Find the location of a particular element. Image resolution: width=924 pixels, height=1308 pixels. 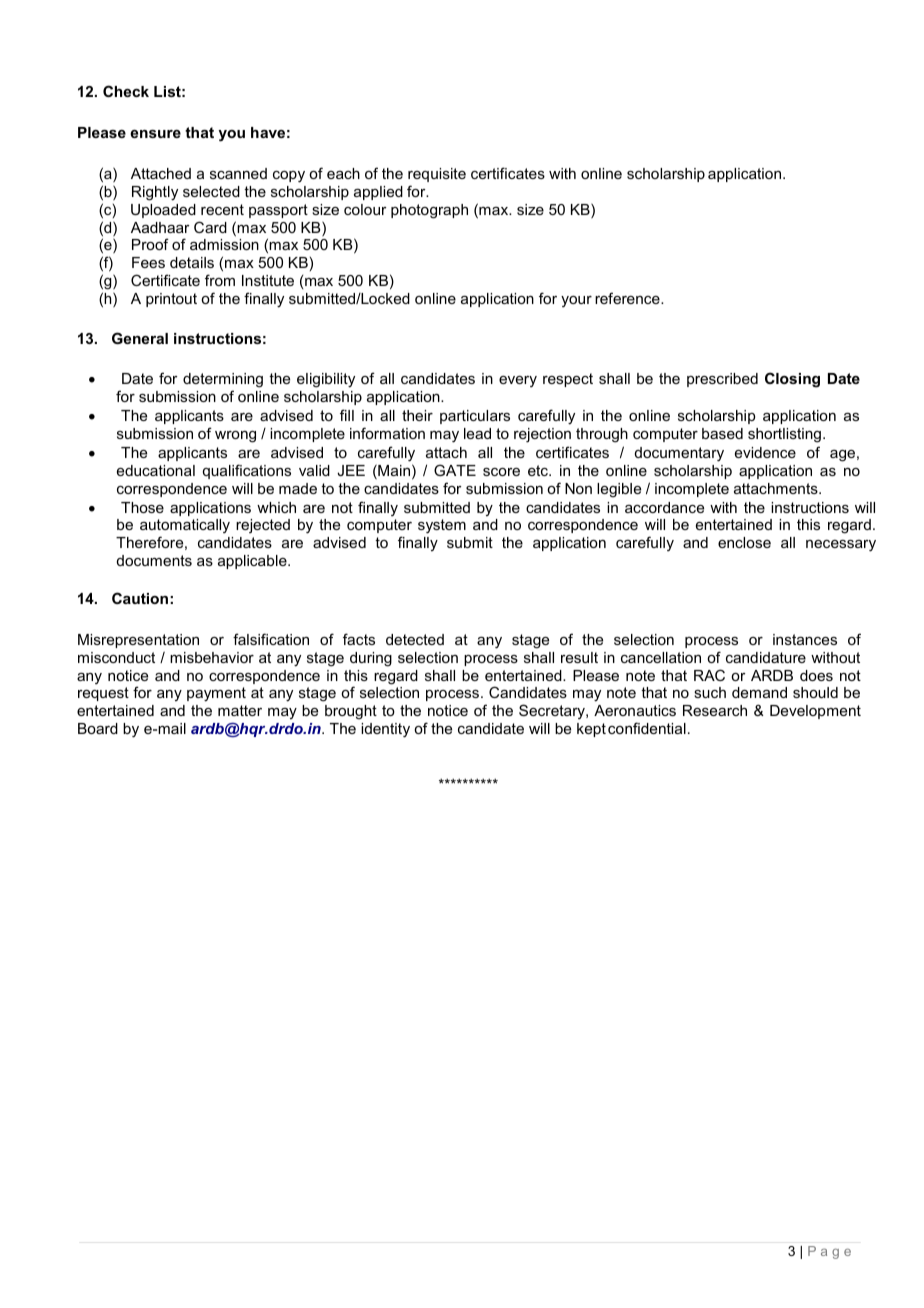

requisite is located at coordinates (437, 175).
